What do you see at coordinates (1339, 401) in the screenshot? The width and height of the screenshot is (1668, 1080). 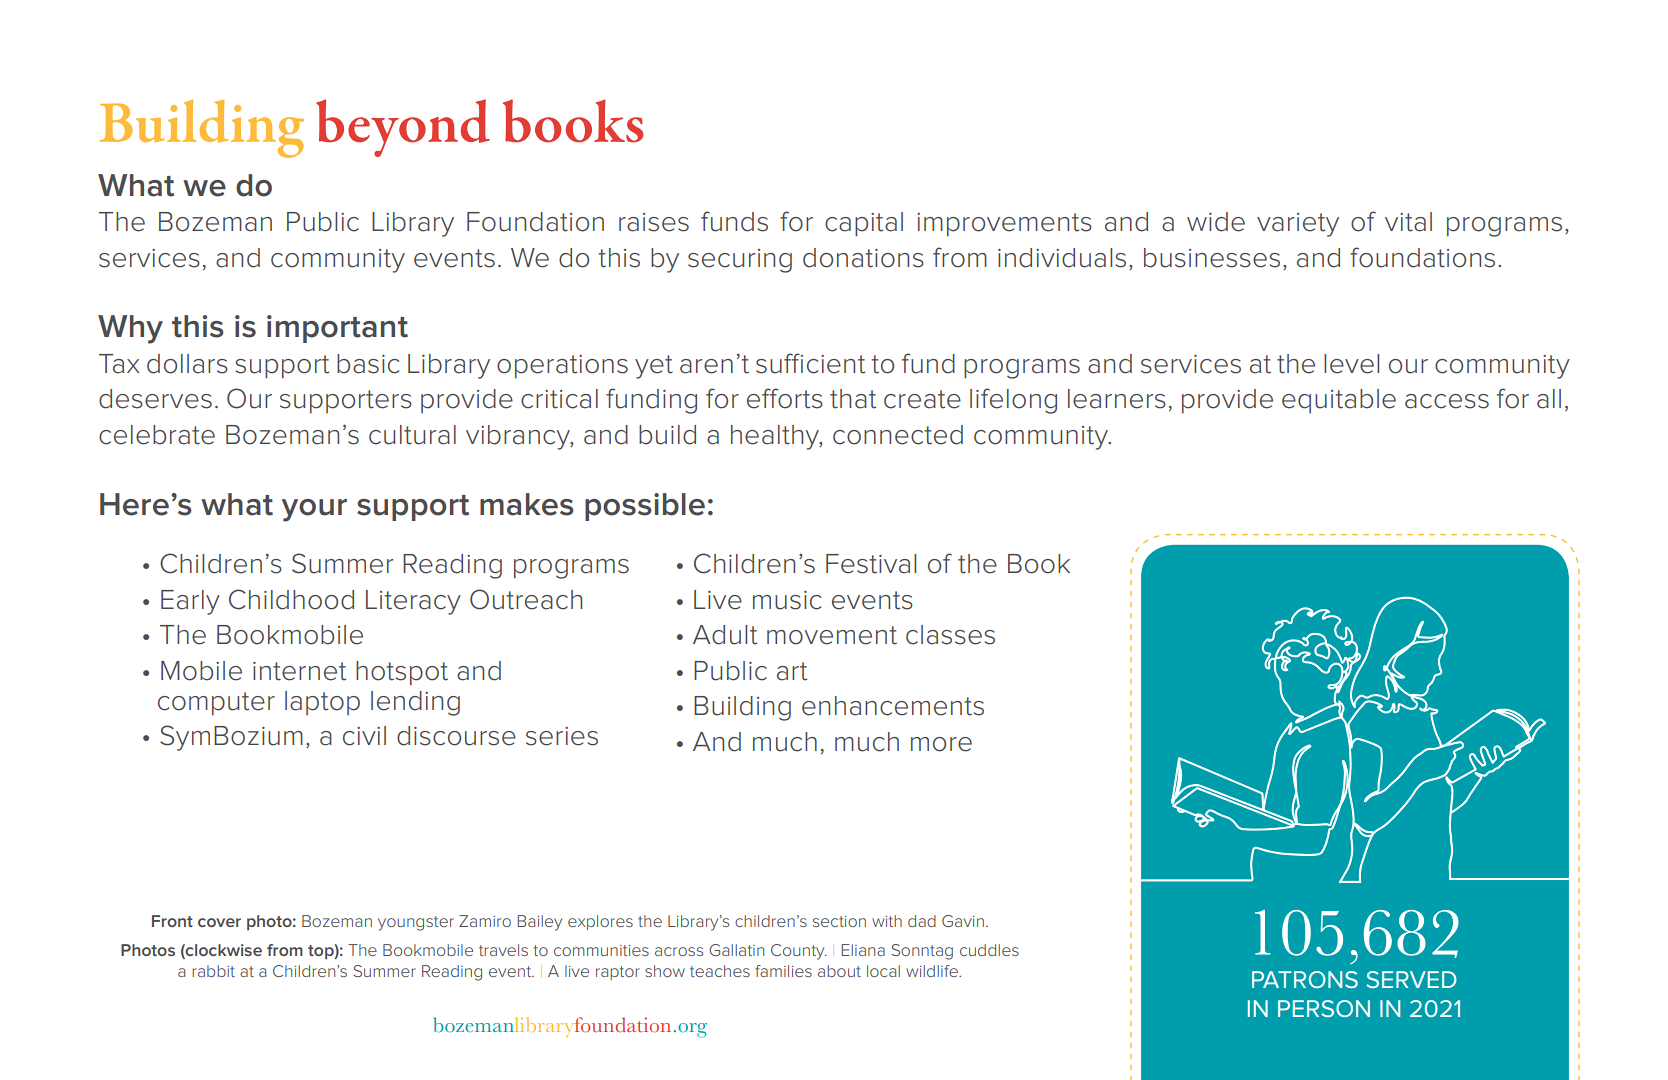 I see `equitable` at bounding box center [1339, 401].
